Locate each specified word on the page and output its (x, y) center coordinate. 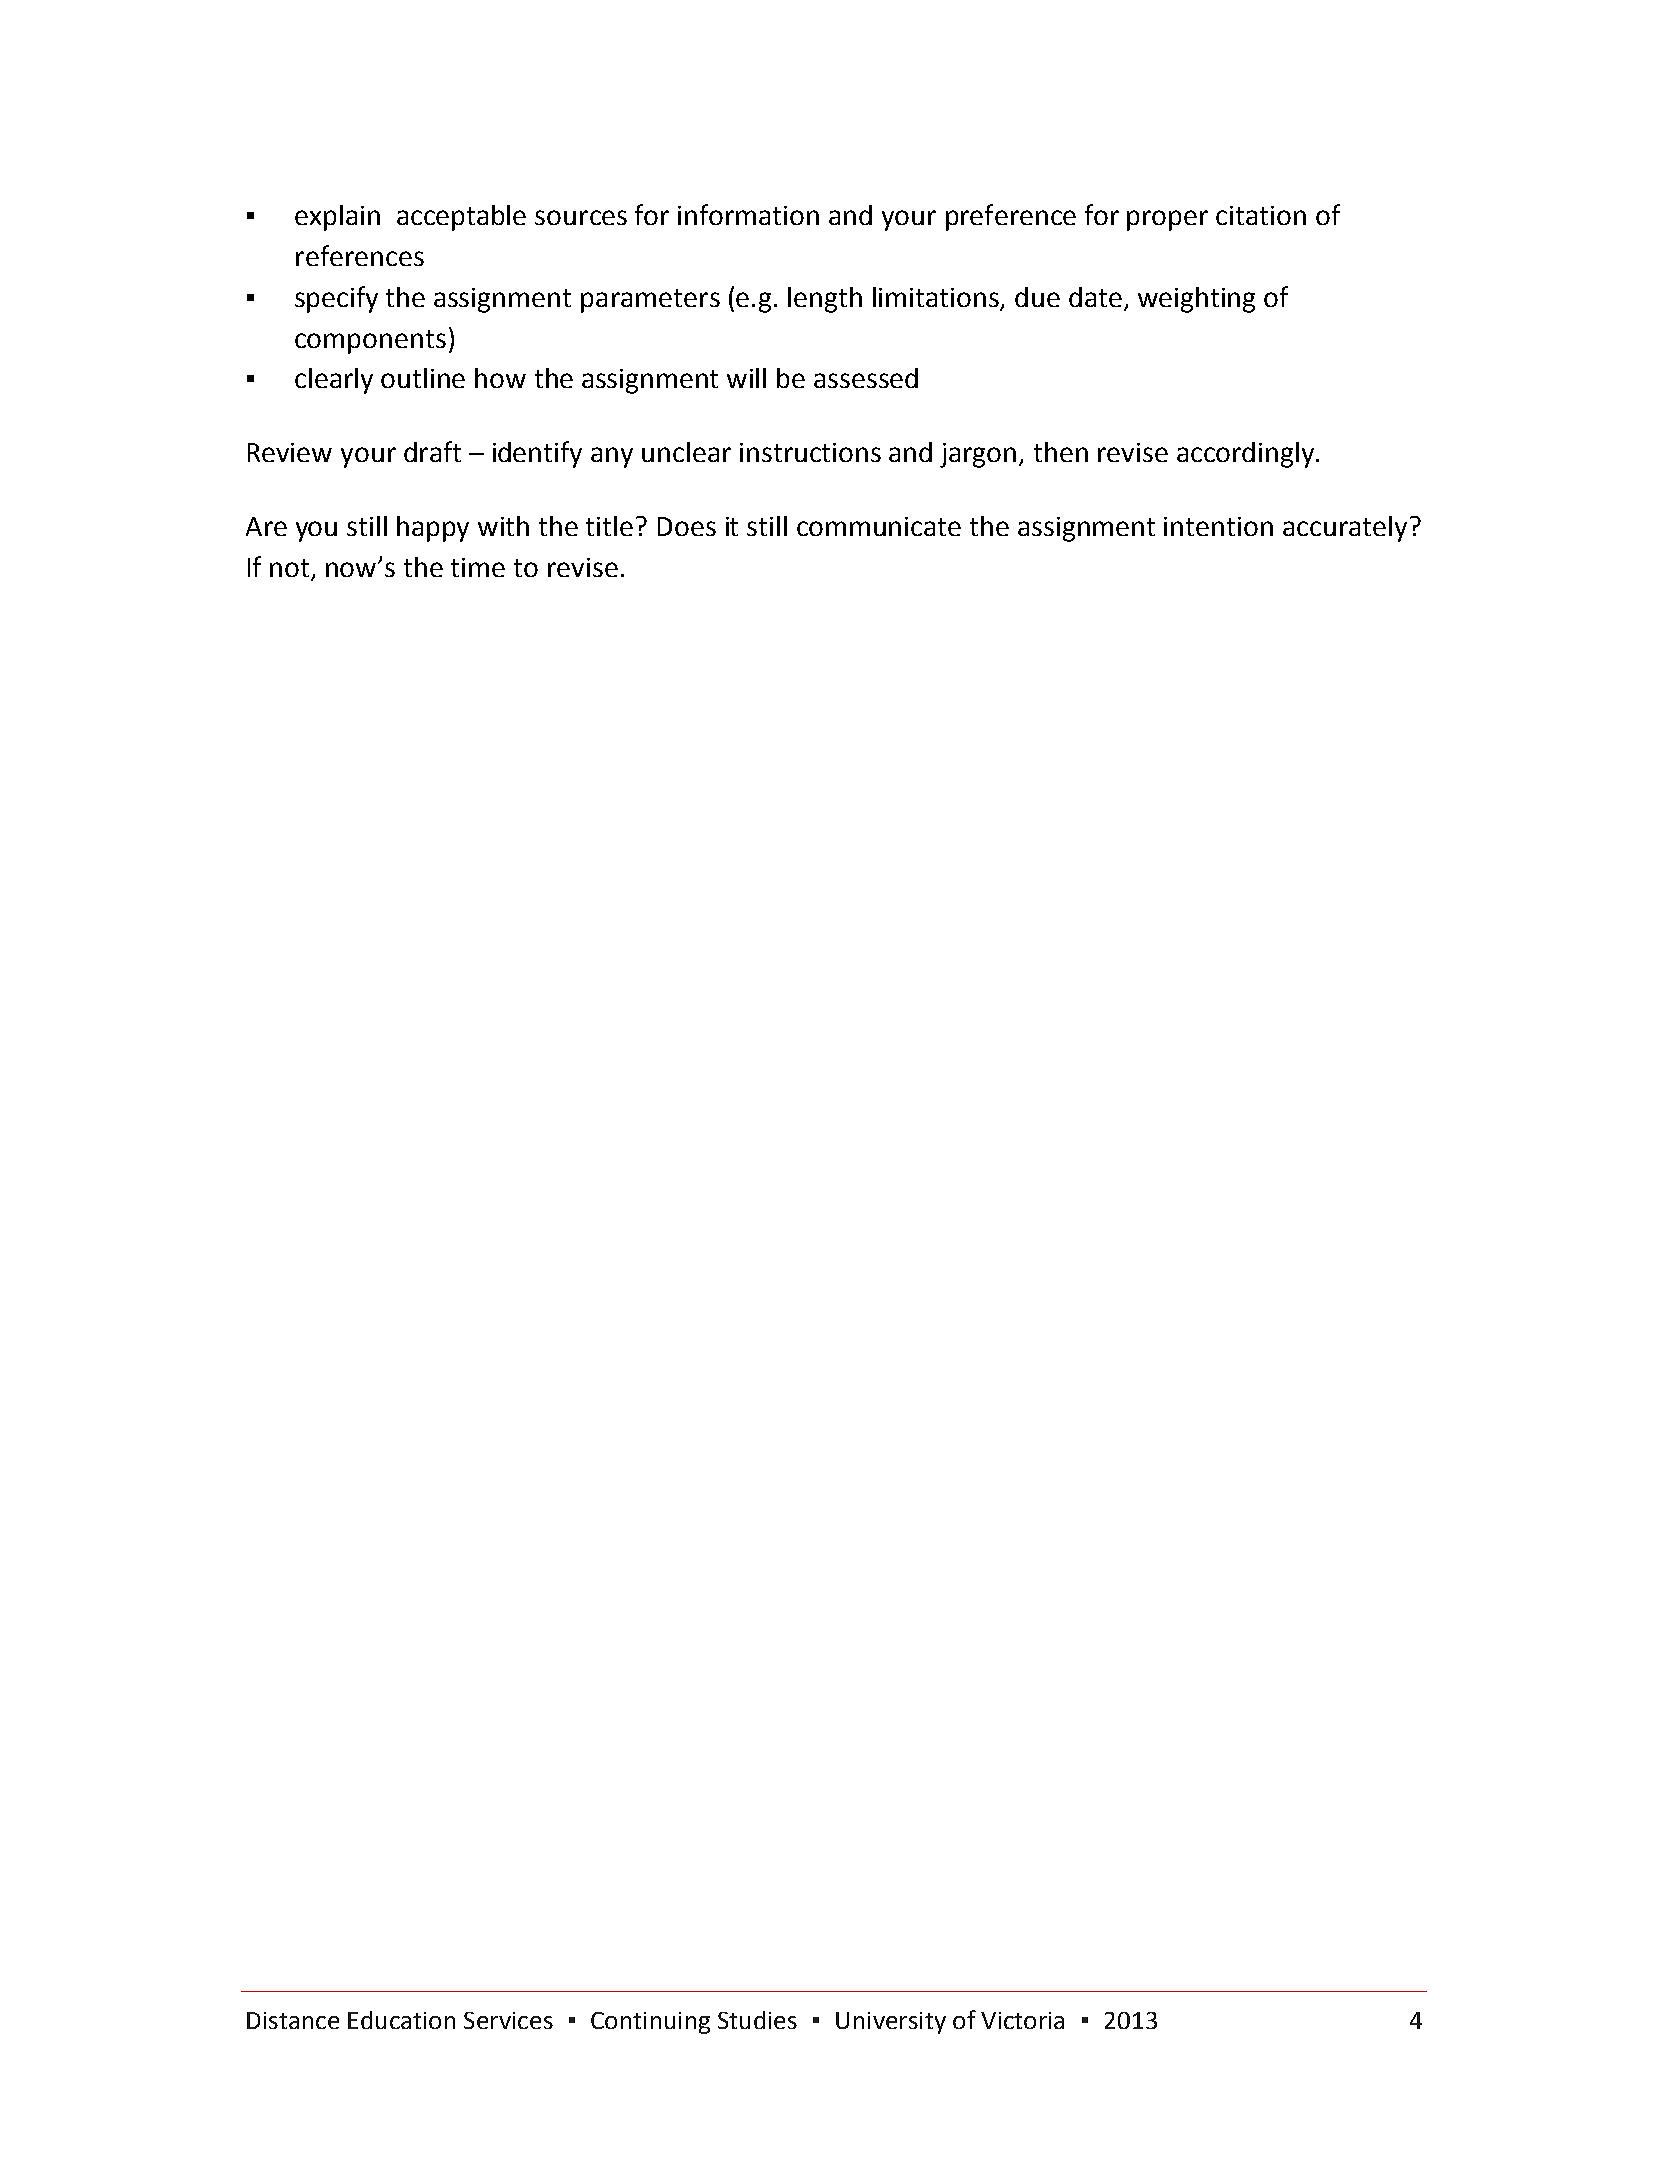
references (360, 255)
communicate (879, 526)
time (478, 567)
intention (1218, 526)
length (825, 300)
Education (401, 2020)
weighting (1196, 300)
